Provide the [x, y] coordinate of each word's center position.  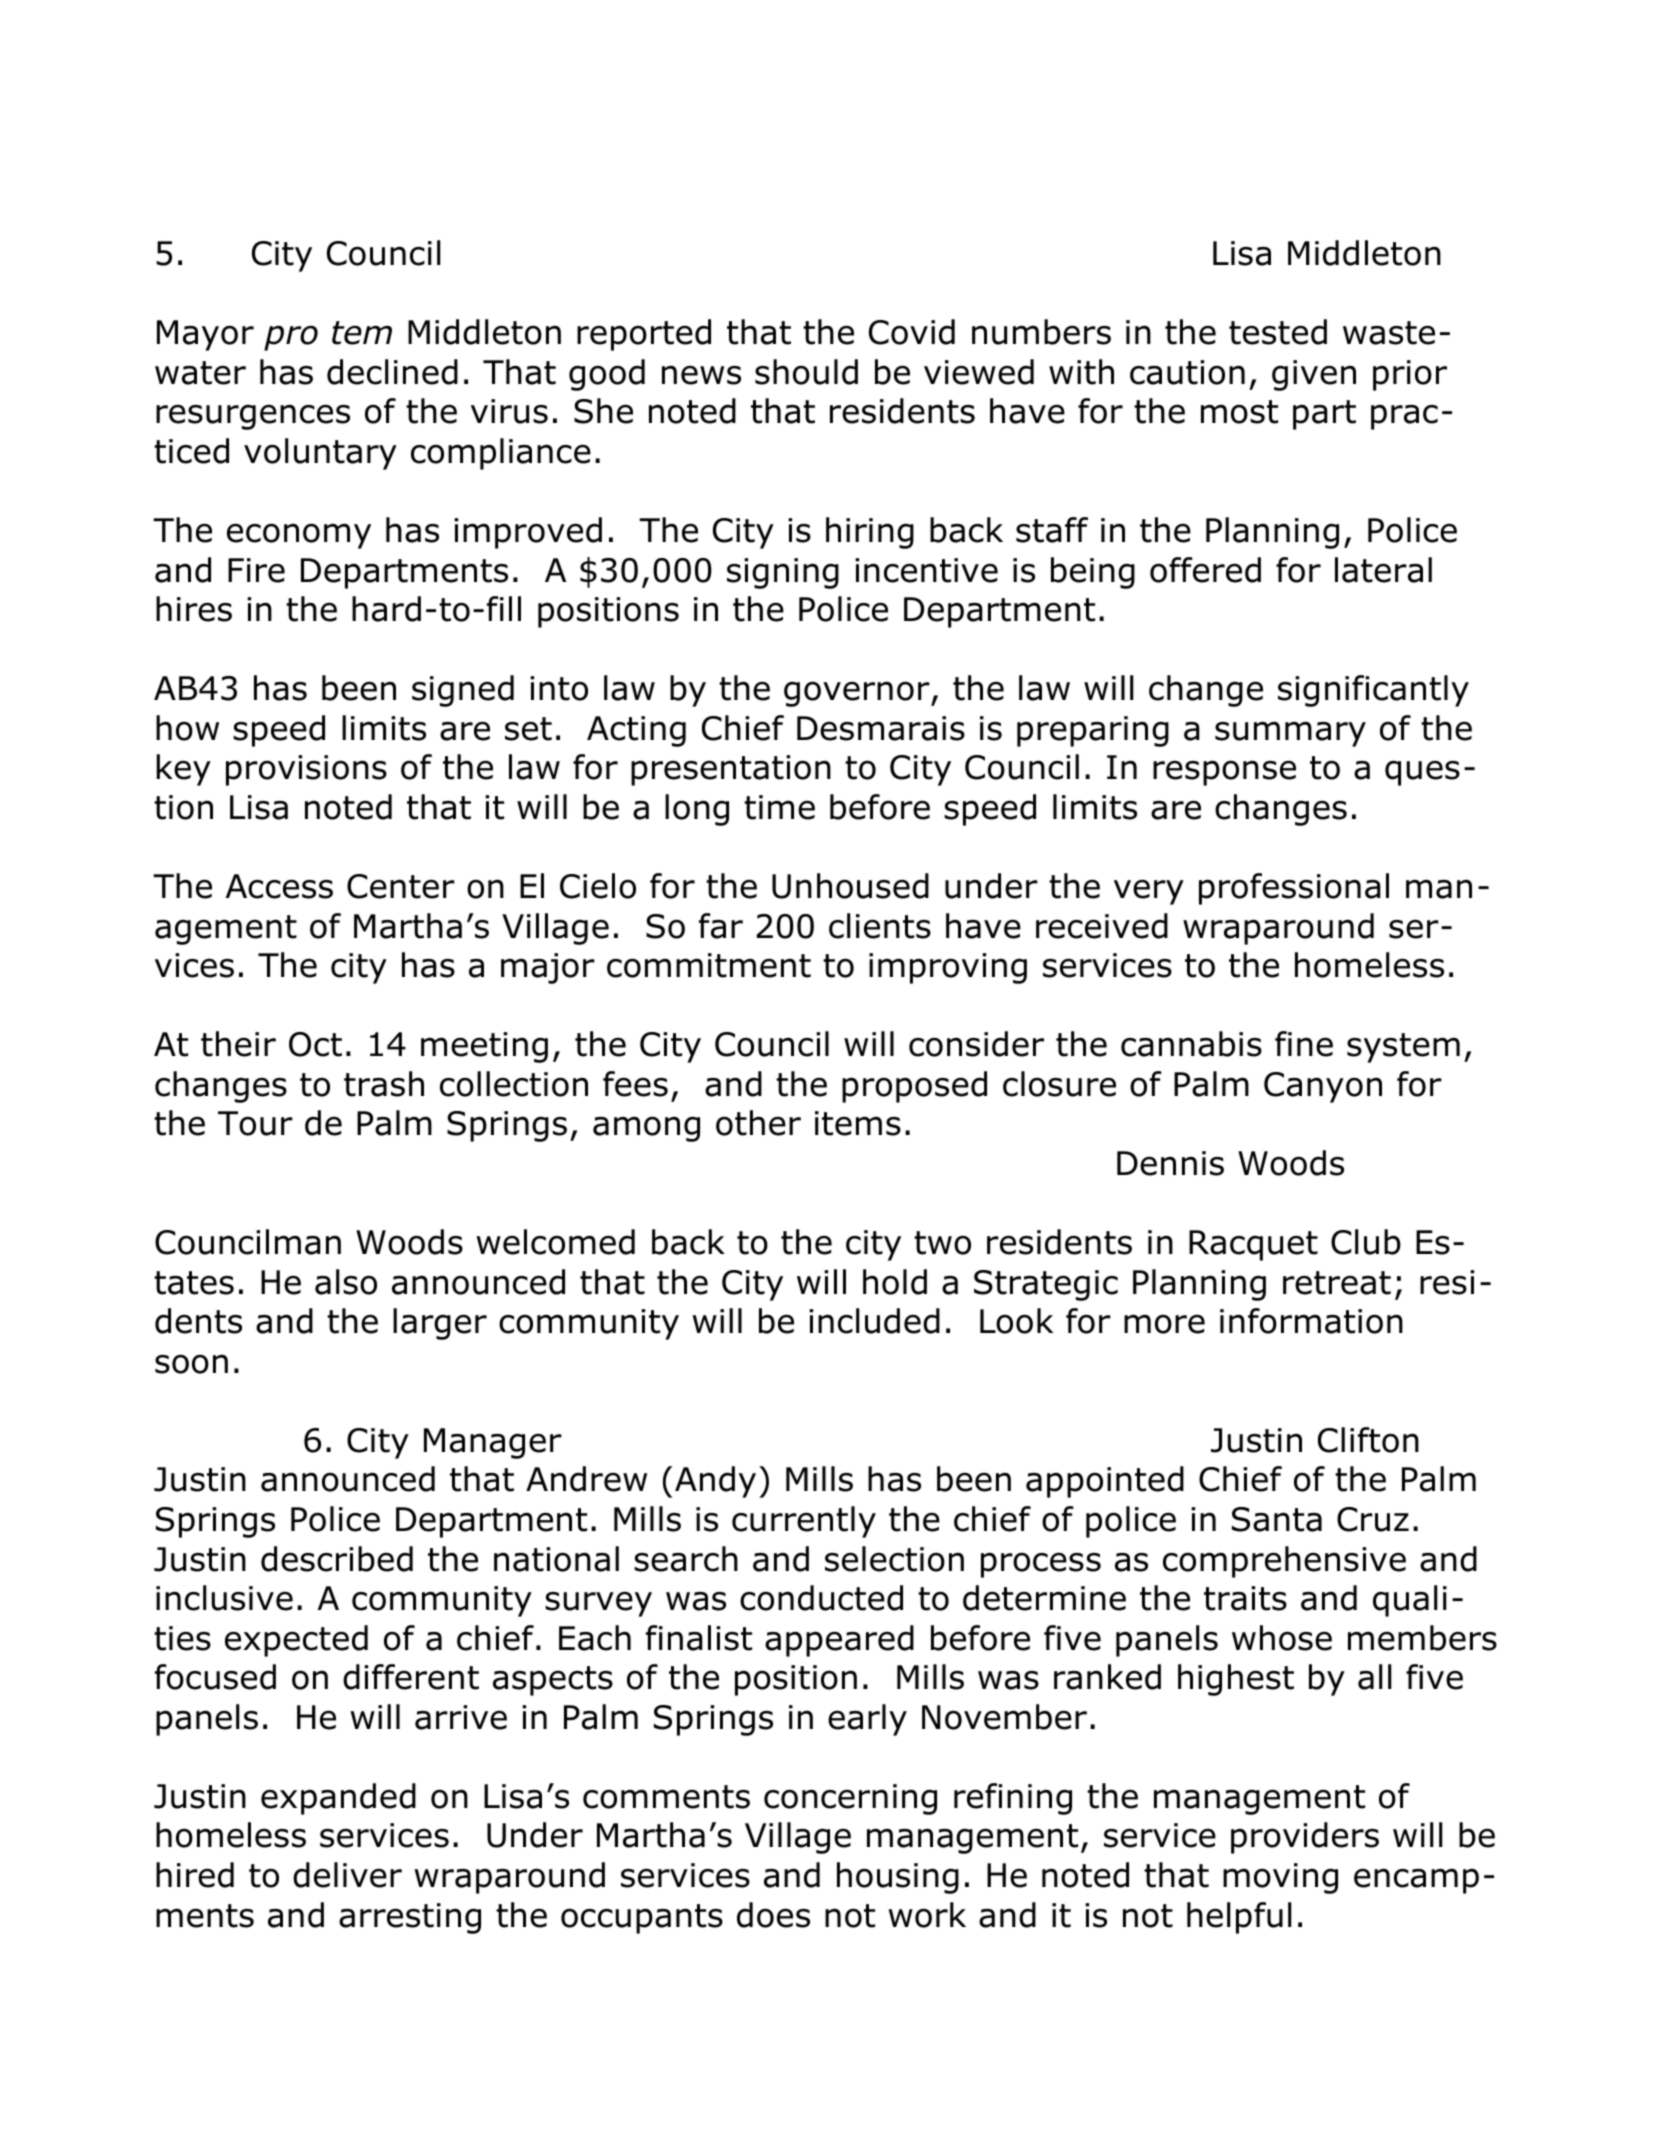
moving [1280, 1878]
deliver [347, 1875]
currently [804, 1522]
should [806, 372]
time [779, 807]
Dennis [1170, 1163]
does [773, 1915]
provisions [306, 770]
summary [1290, 734]
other [758, 1123]
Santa [1277, 1519]
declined [392, 372]
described [337, 1559]
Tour [255, 1123]
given [1314, 375]
